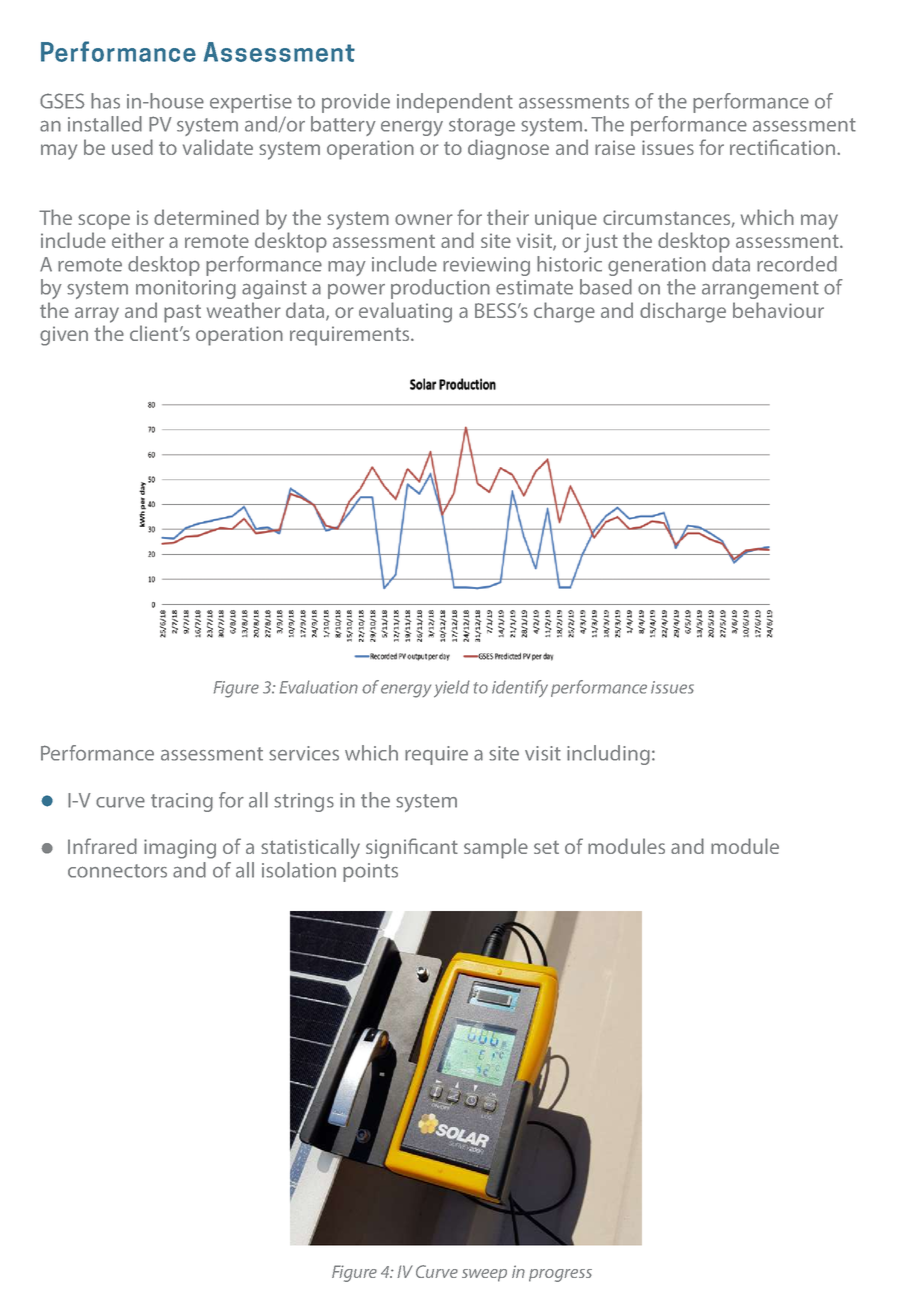  I want to click on sample, so click(496, 848).
